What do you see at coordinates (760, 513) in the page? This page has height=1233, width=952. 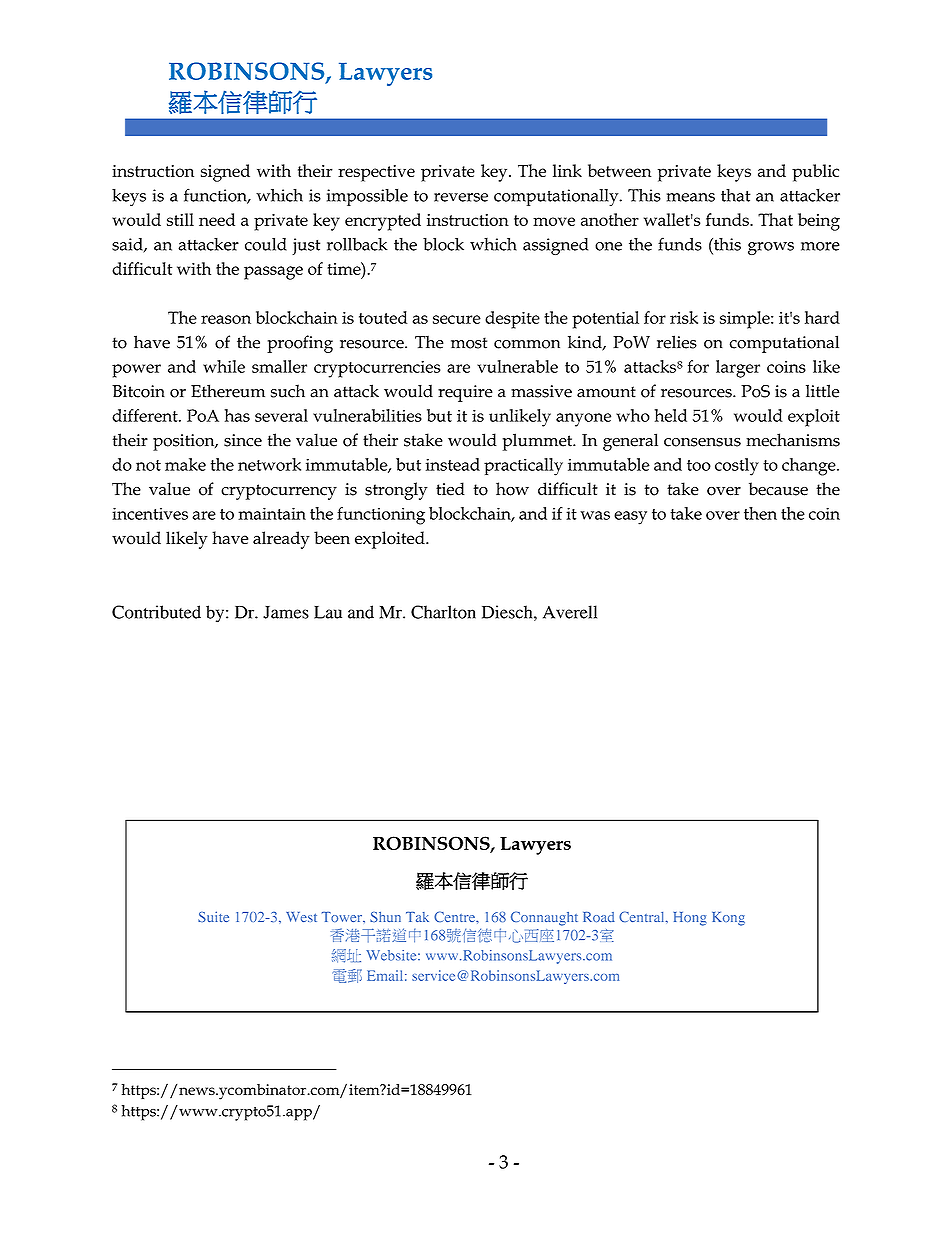 I see `then` at bounding box center [760, 513].
